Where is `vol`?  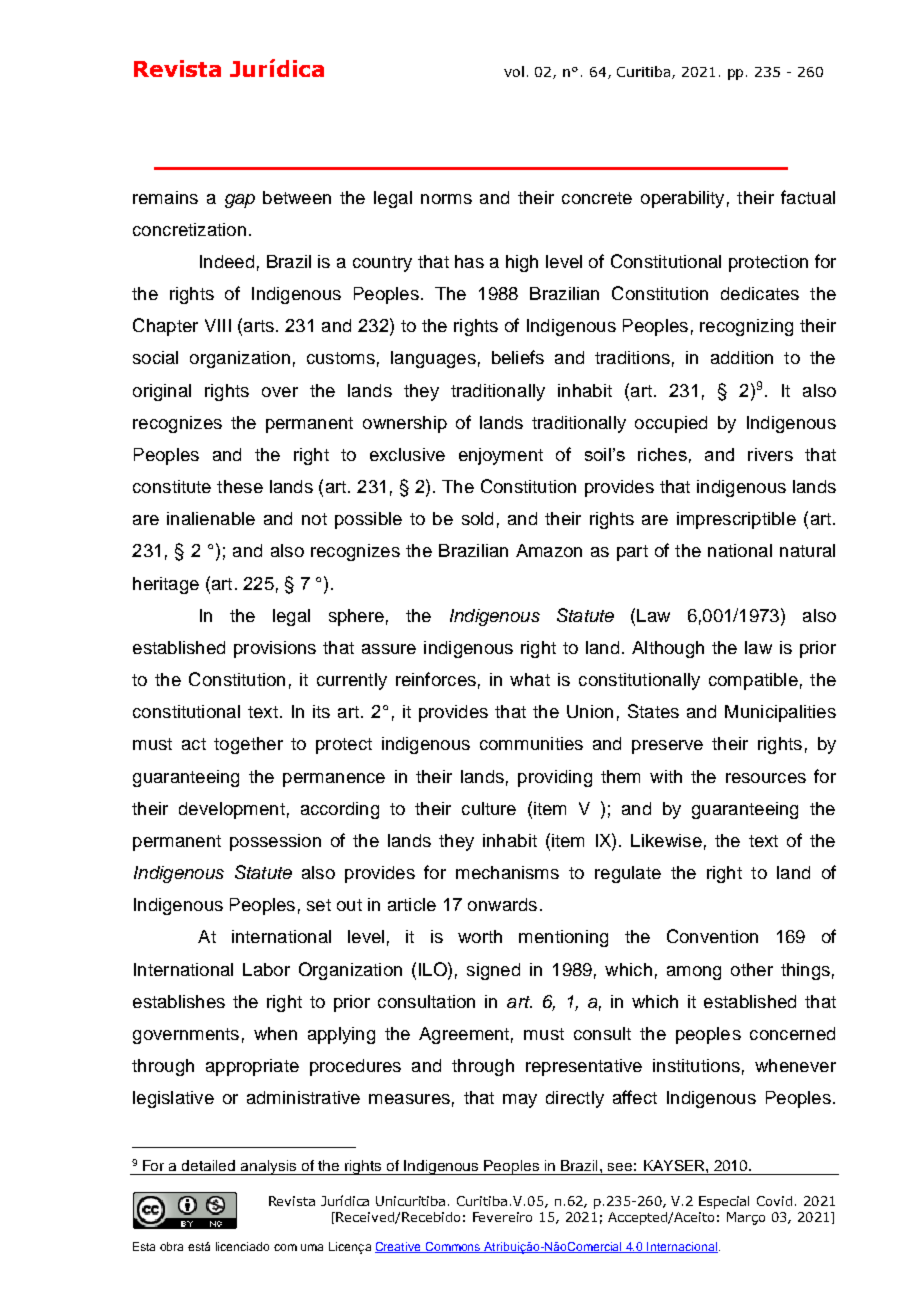 vol is located at coordinates (514, 71).
